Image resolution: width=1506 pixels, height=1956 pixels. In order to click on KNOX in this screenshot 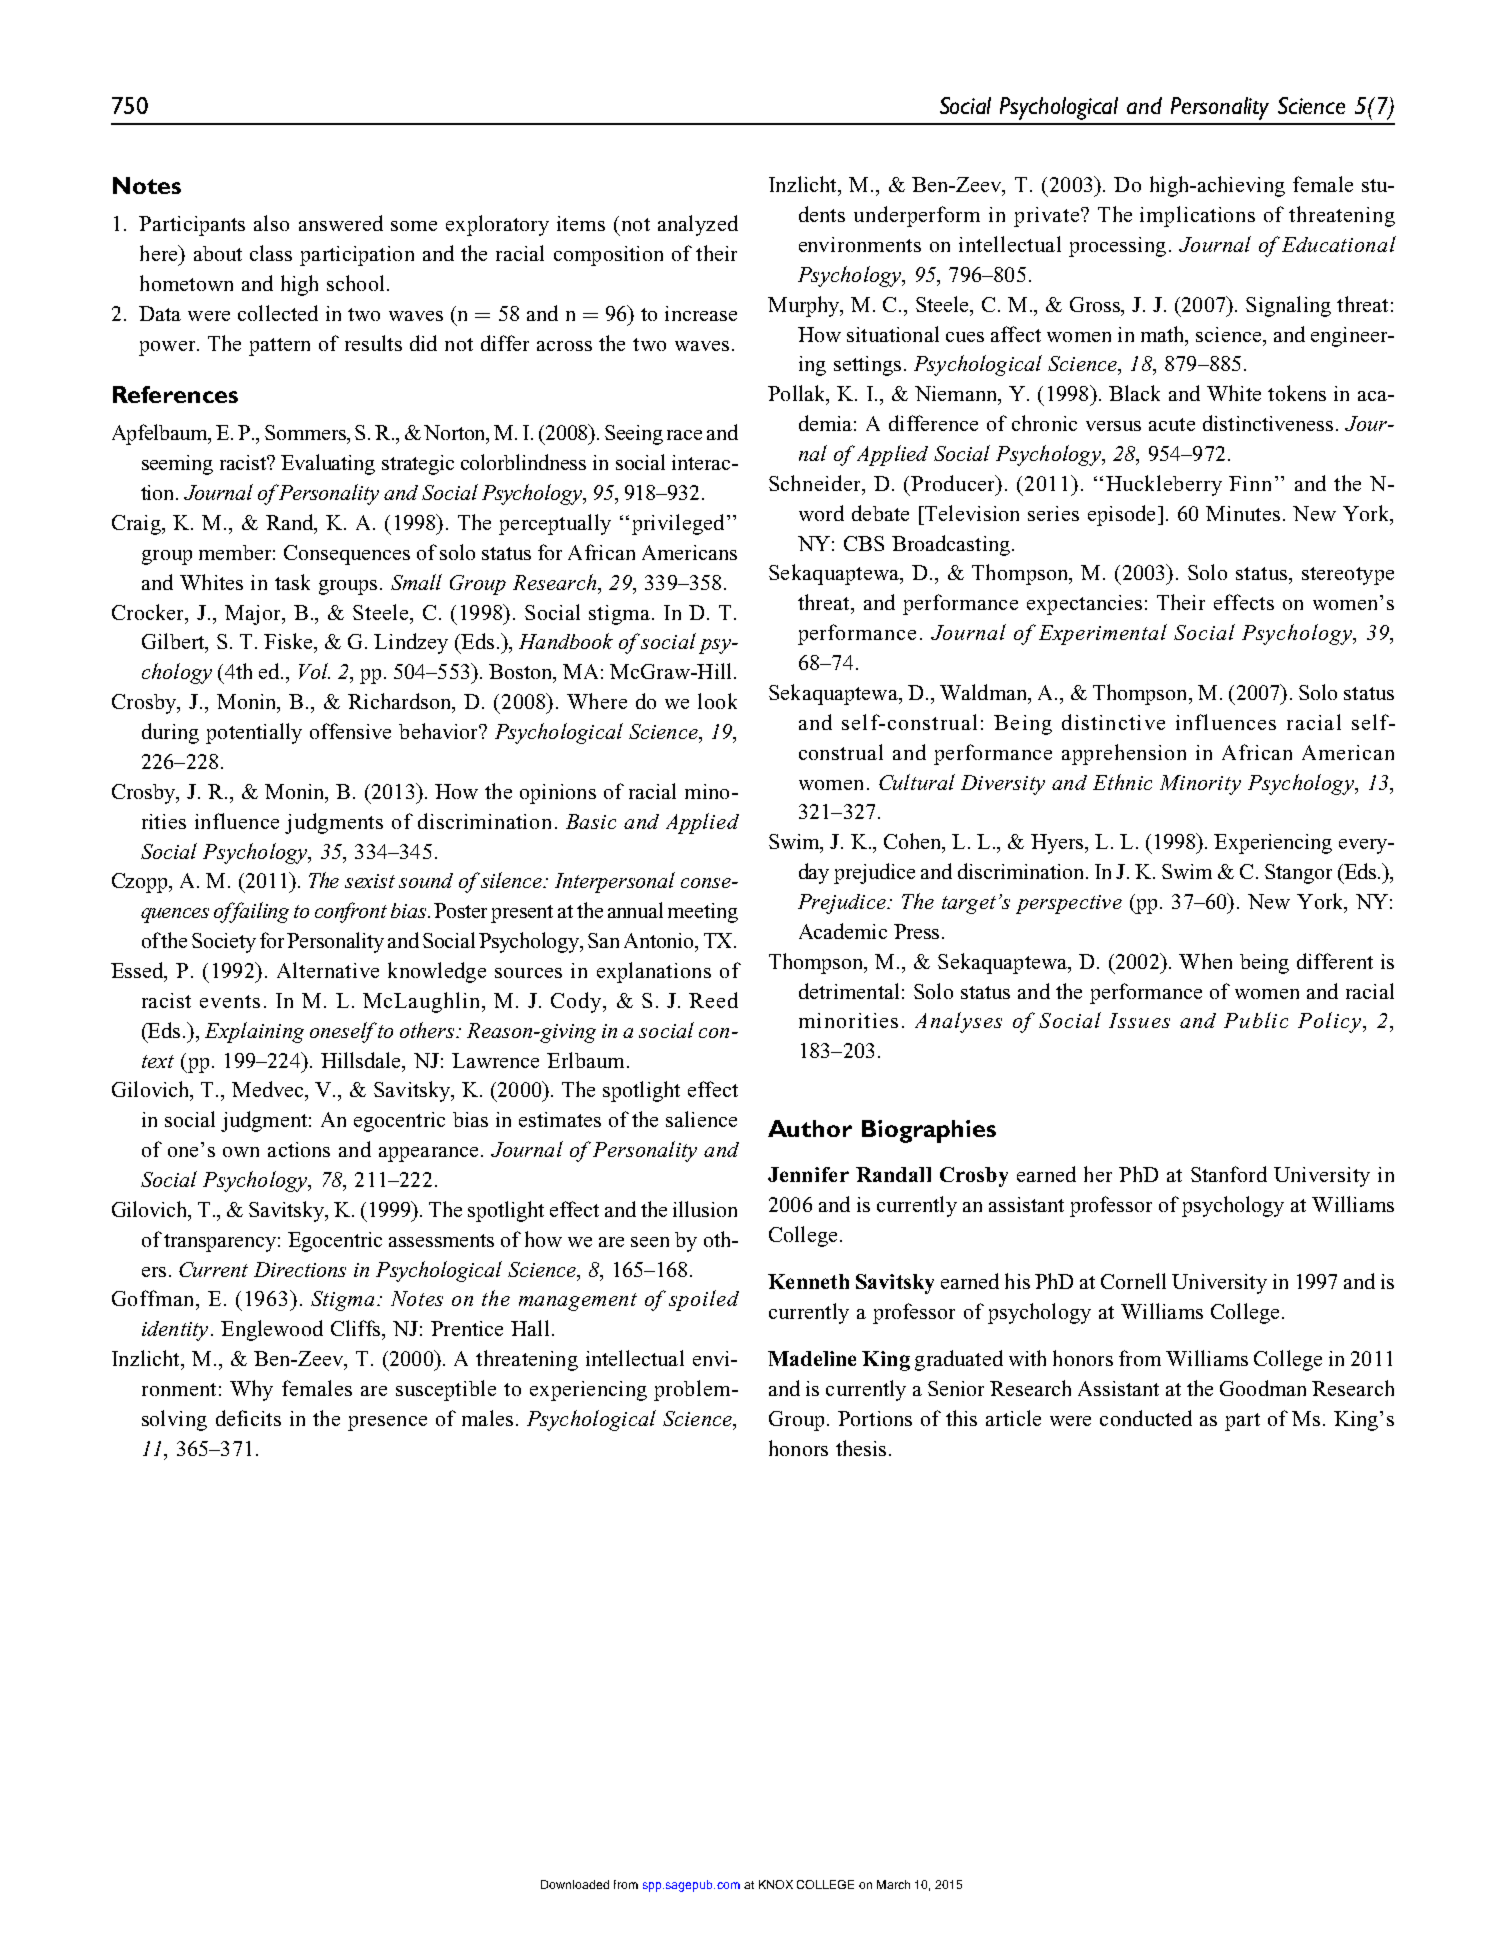, I will do `click(776, 1884)`.
